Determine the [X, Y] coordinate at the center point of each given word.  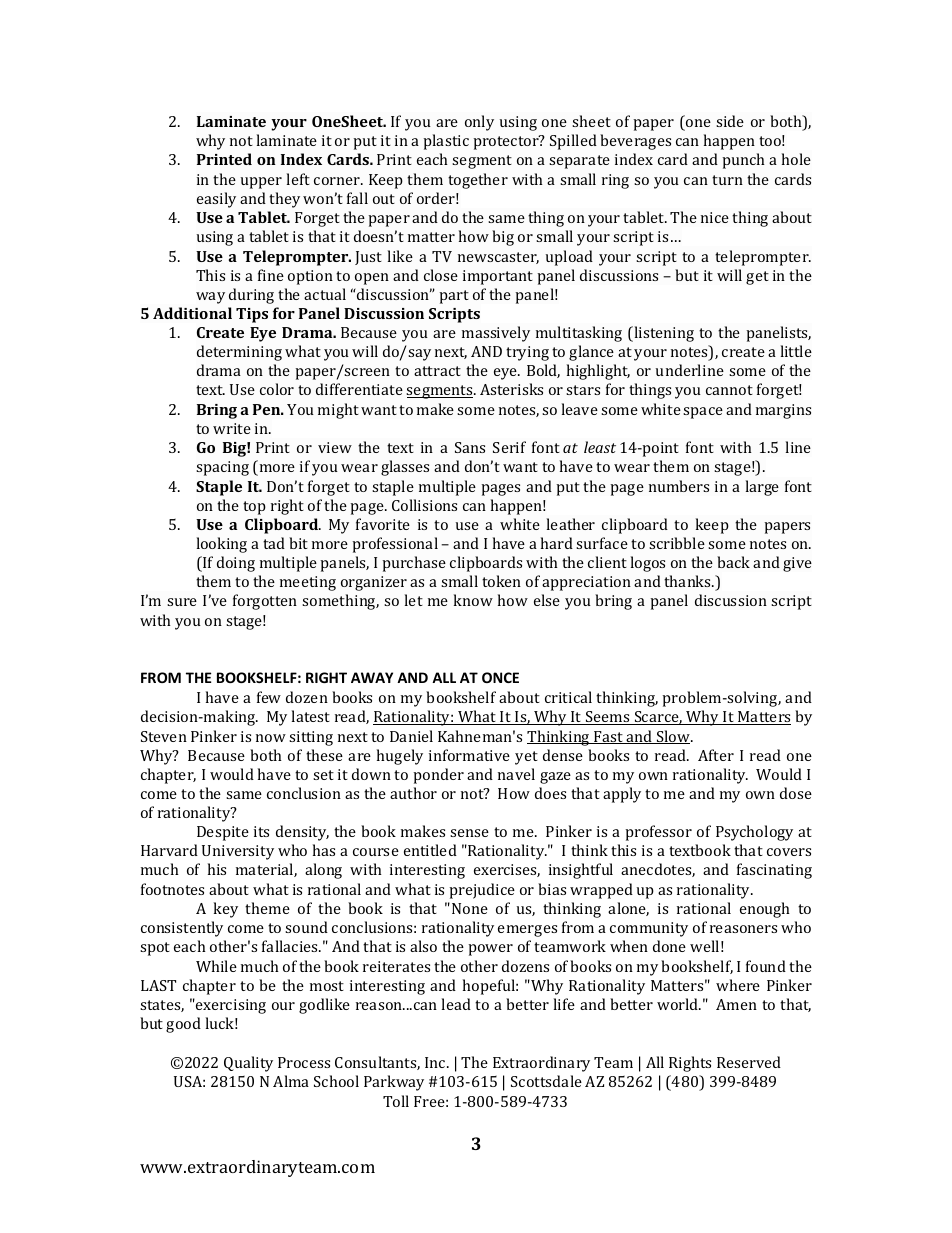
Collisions [424, 505]
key [226, 910]
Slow [673, 737]
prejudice [482, 891]
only [479, 123]
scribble [677, 543]
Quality [248, 1064]
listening [663, 334]
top [254, 508]
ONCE [500, 677]
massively [496, 334]
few [269, 697]
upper [261, 183]
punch [743, 161]
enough [765, 910]
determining [239, 353]
